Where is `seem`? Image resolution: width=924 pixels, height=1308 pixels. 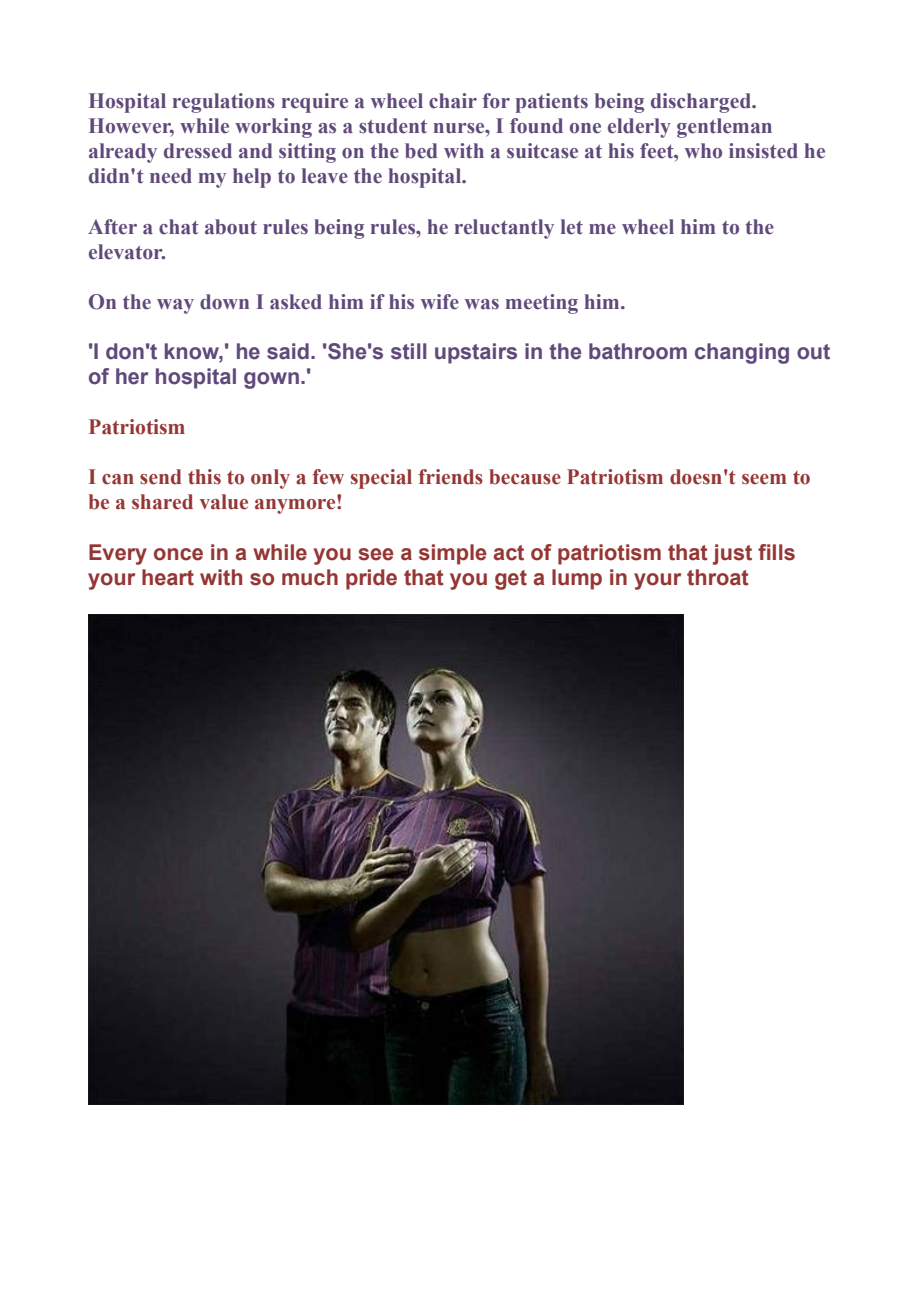 seem is located at coordinates (764, 479).
